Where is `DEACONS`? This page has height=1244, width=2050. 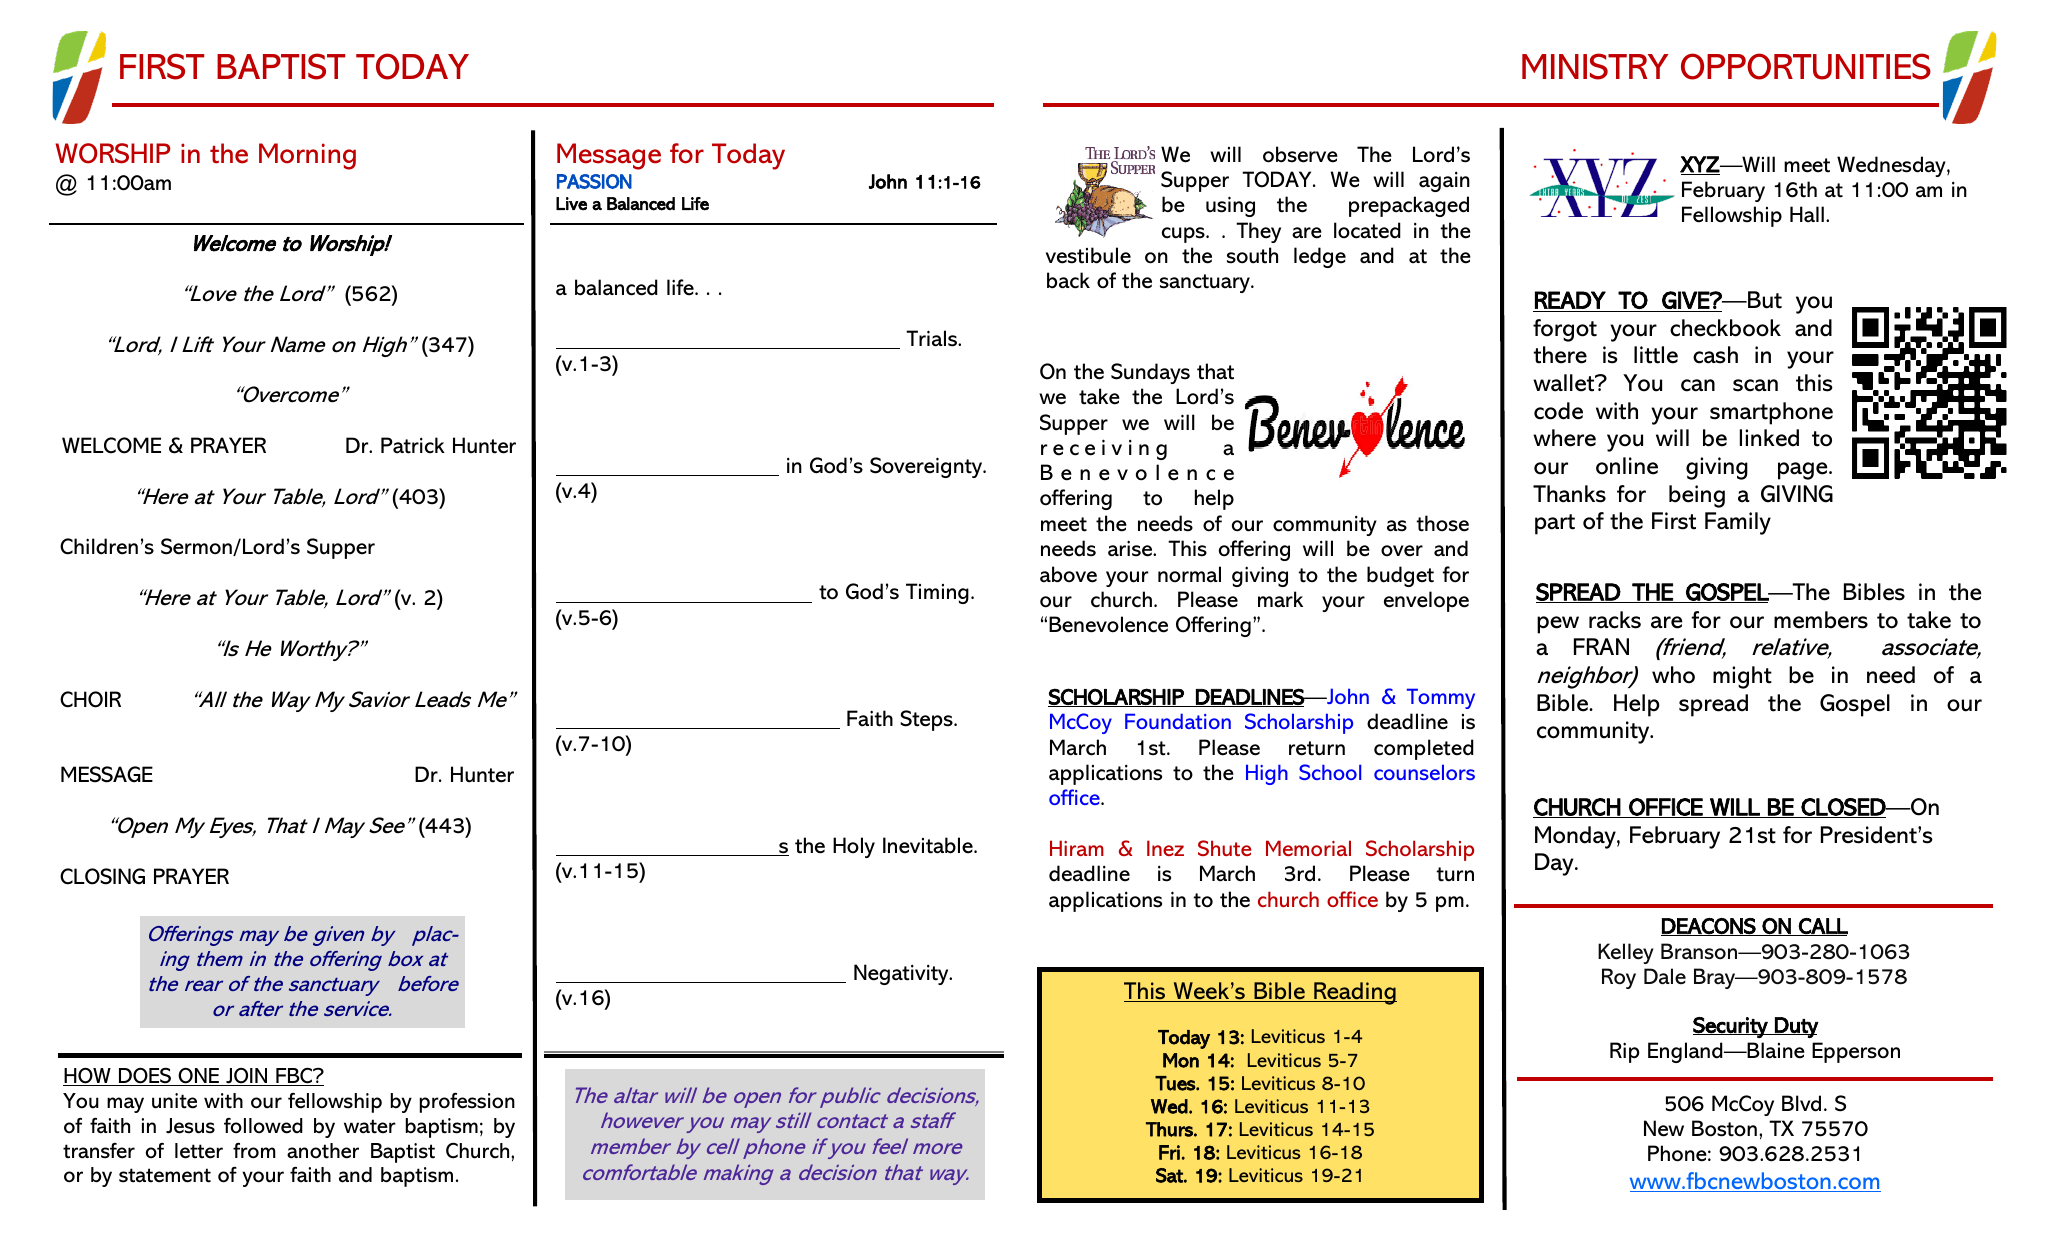 DEACONS is located at coordinates (1709, 927).
